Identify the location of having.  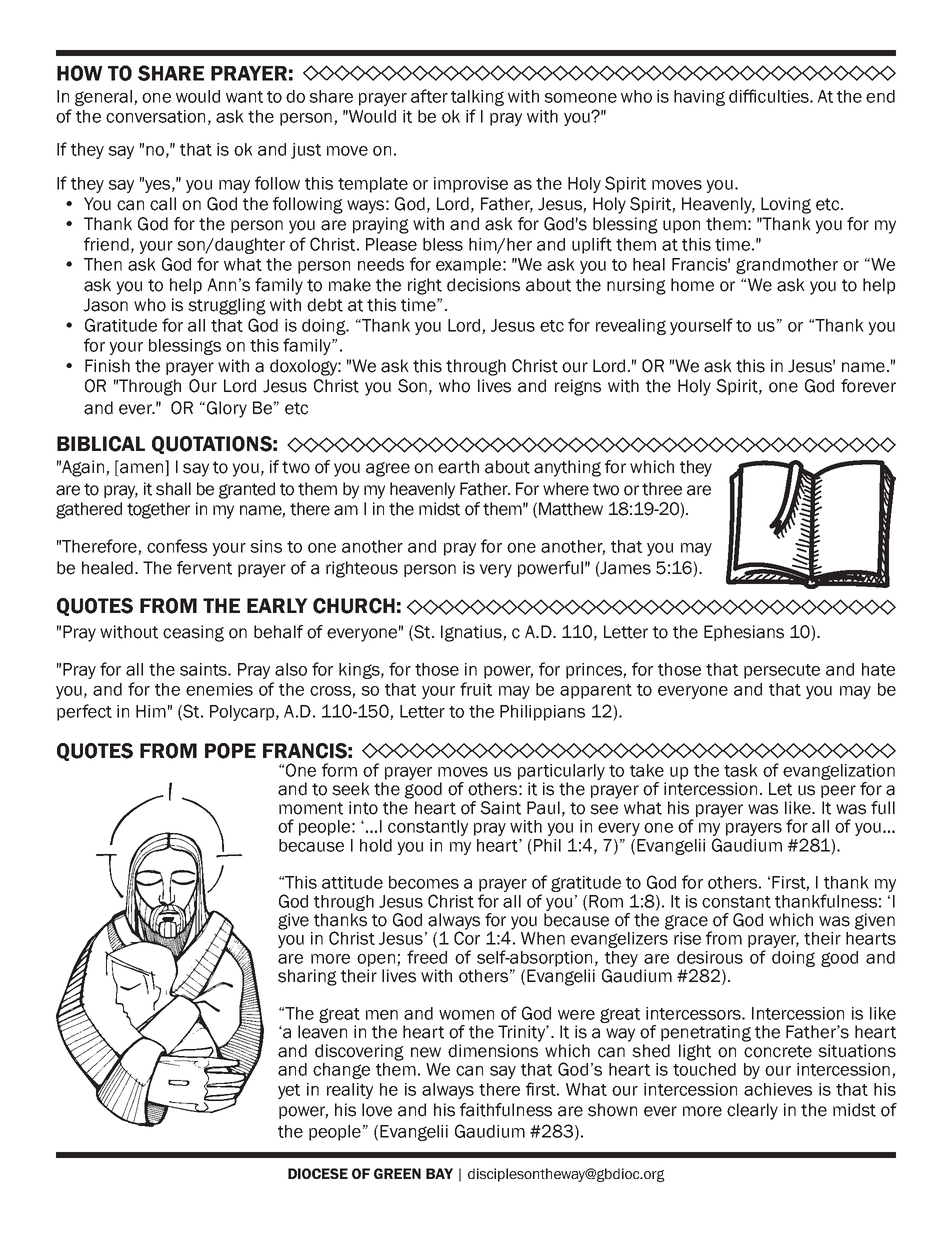
(699, 98).
